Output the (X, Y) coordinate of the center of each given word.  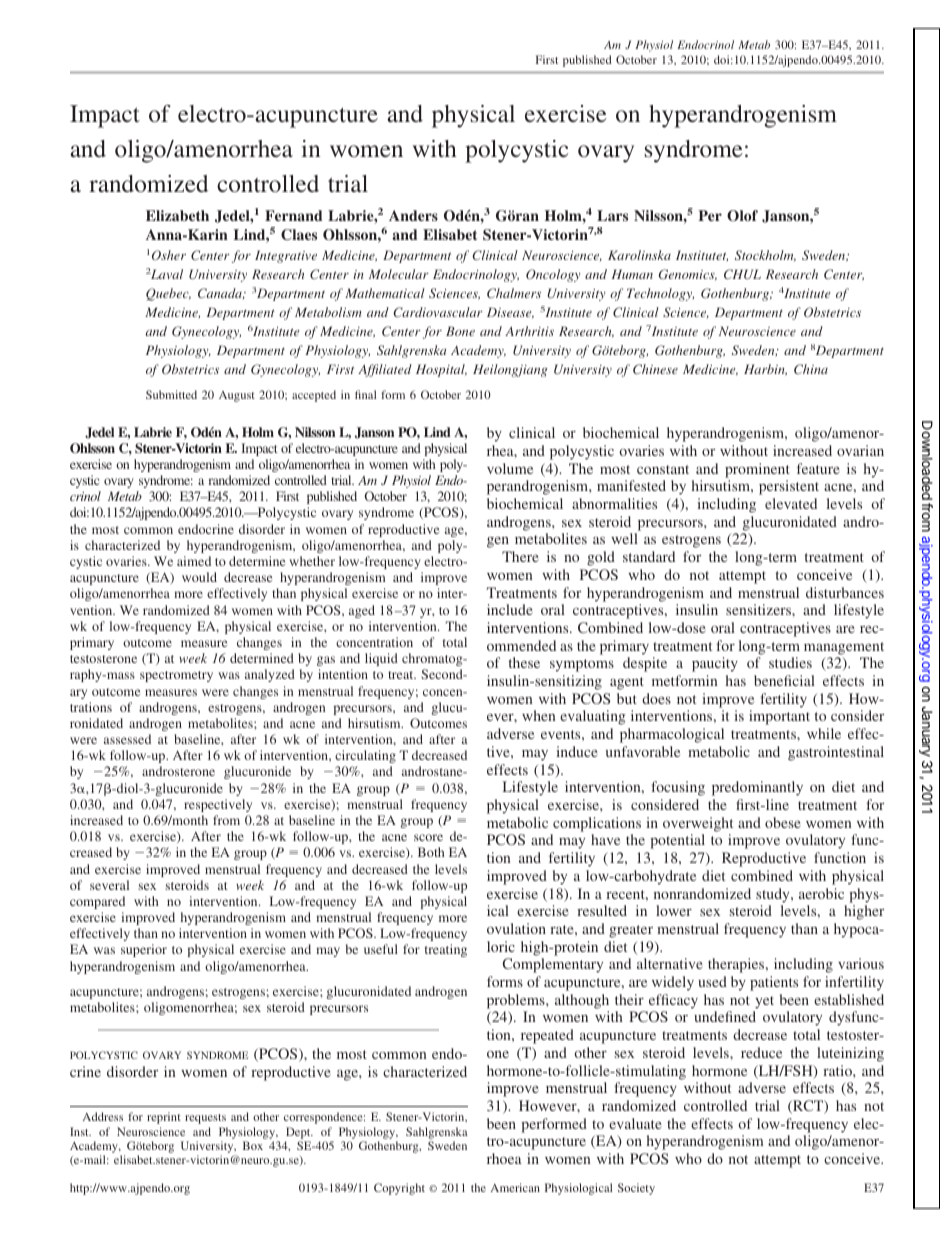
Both (431, 852)
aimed (194, 561)
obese (783, 822)
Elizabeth (177, 215)
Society (636, 1189)
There (520, 556)
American (515, 1187)
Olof (742, 216)
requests (205, 1119)
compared (97, 902)
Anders (413, 215)
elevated (791, 503)
